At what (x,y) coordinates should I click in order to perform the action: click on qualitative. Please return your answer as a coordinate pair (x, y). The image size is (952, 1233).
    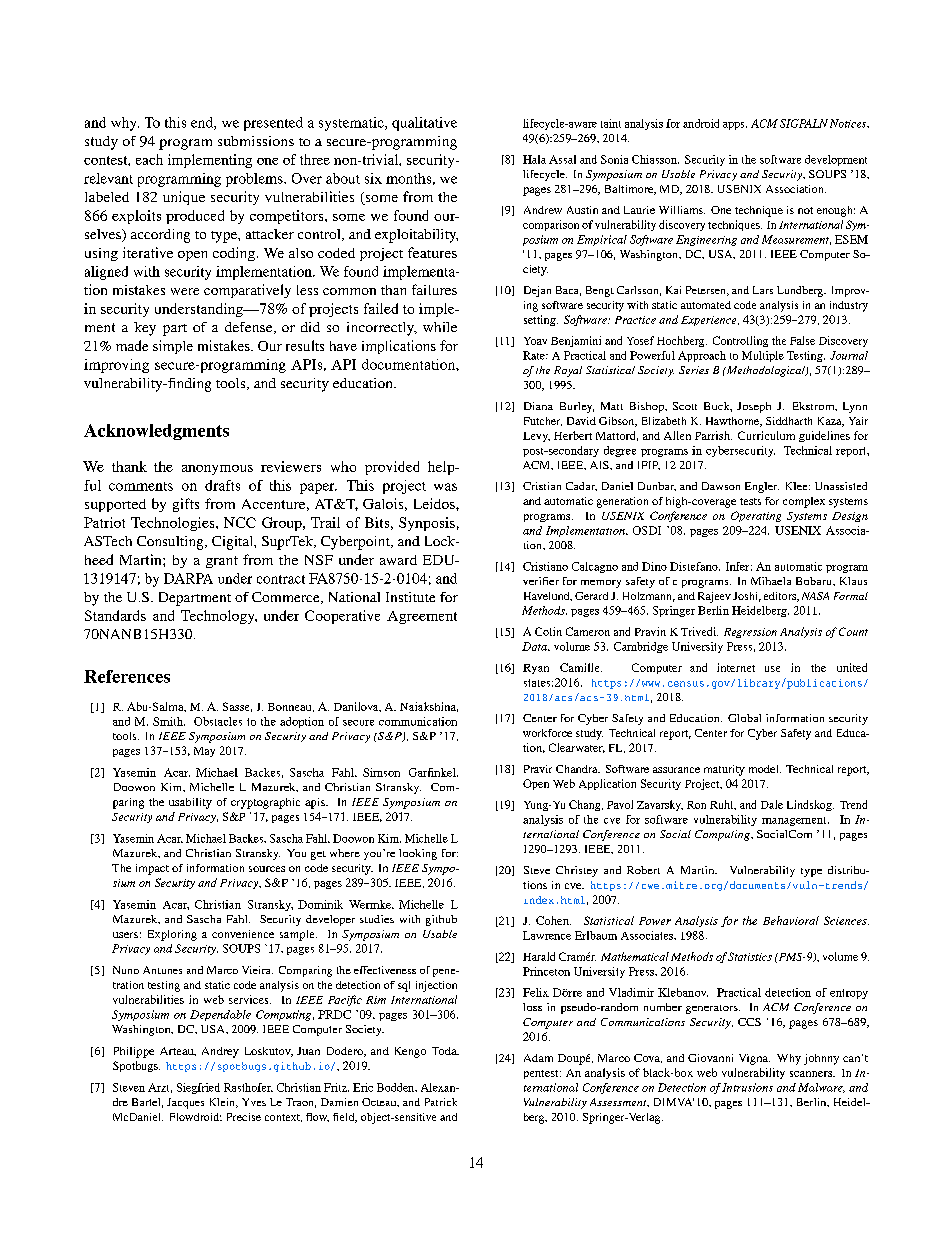
    Looking at the image, I should click on (424, 124).
